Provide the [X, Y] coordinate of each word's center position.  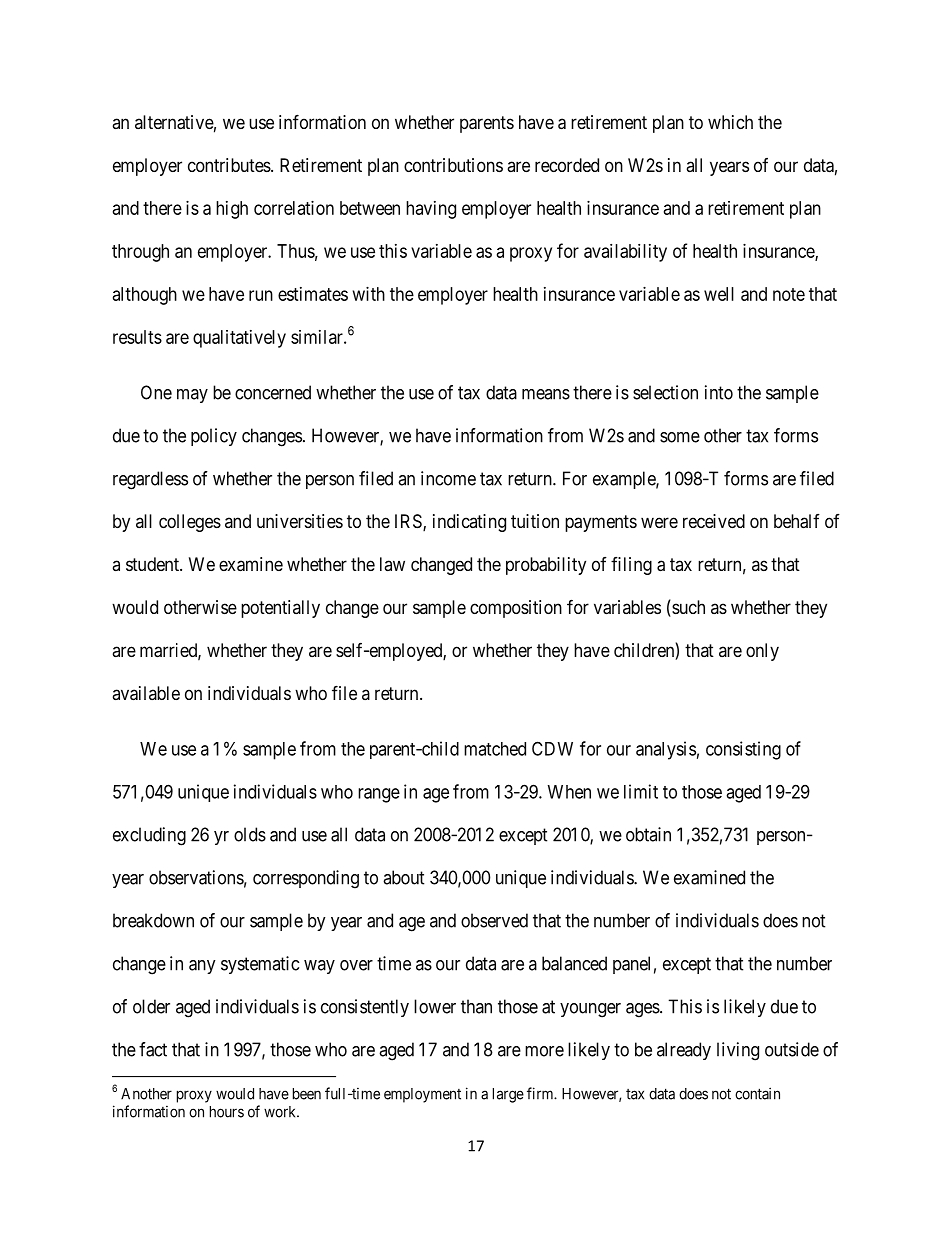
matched [495, 749]
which [730, 122]
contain [757, 1093]
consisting [743, 750]
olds [250, 834]
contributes [230, 165]
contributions [453, 165]
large [508, 1095]
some [680, 437]
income [448, 478]
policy [214, 437]
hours [227, 1112]
